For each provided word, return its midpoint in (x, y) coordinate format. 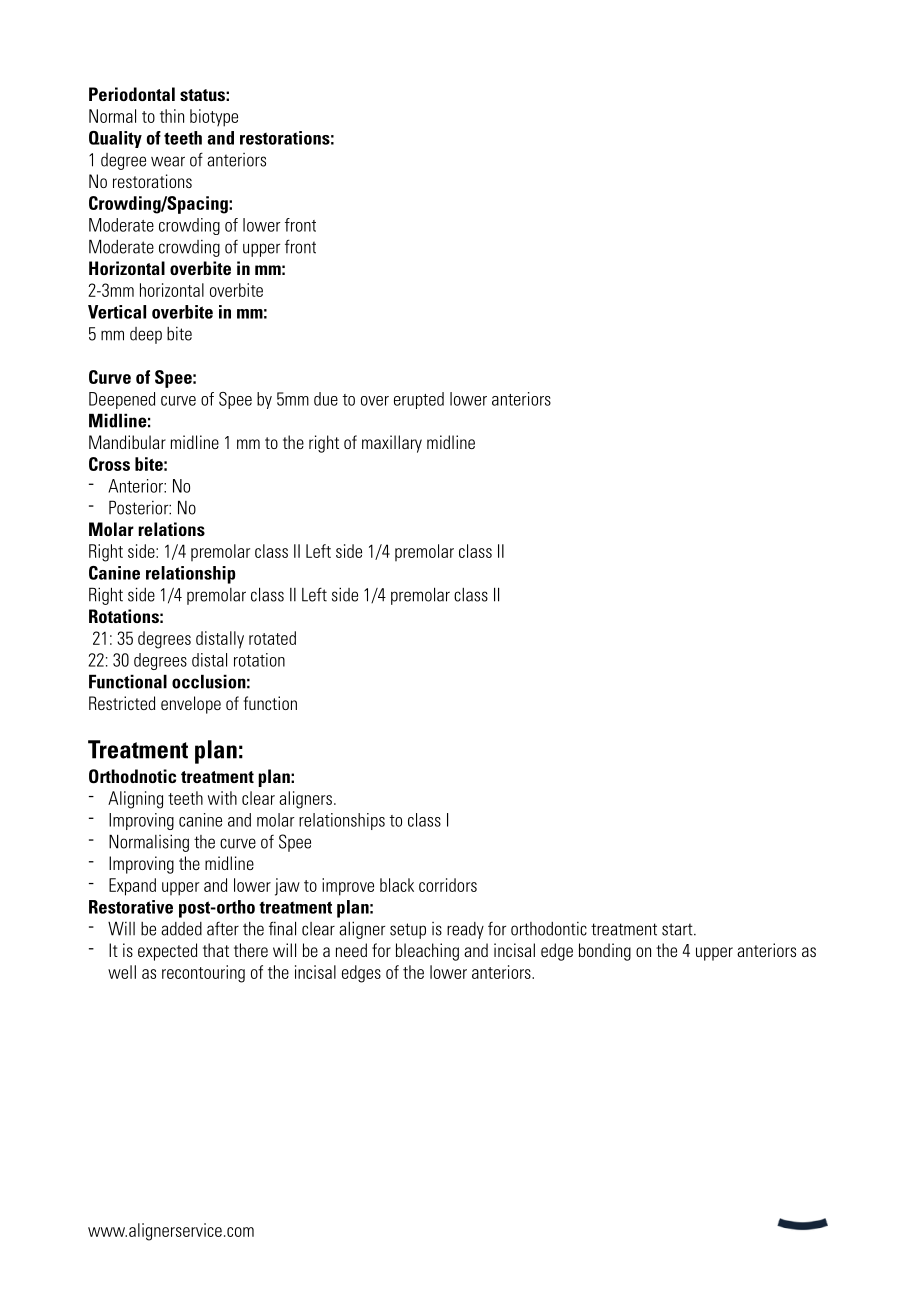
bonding (605, 952)
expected (167, 952)
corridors (448, 885)
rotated (272, 638)
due (326, 399)
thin (172, 116)
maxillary (392, 444)
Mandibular (127, 442)
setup (408, 931)
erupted (419, 400)
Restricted (122, 703)
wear (168, 161)
